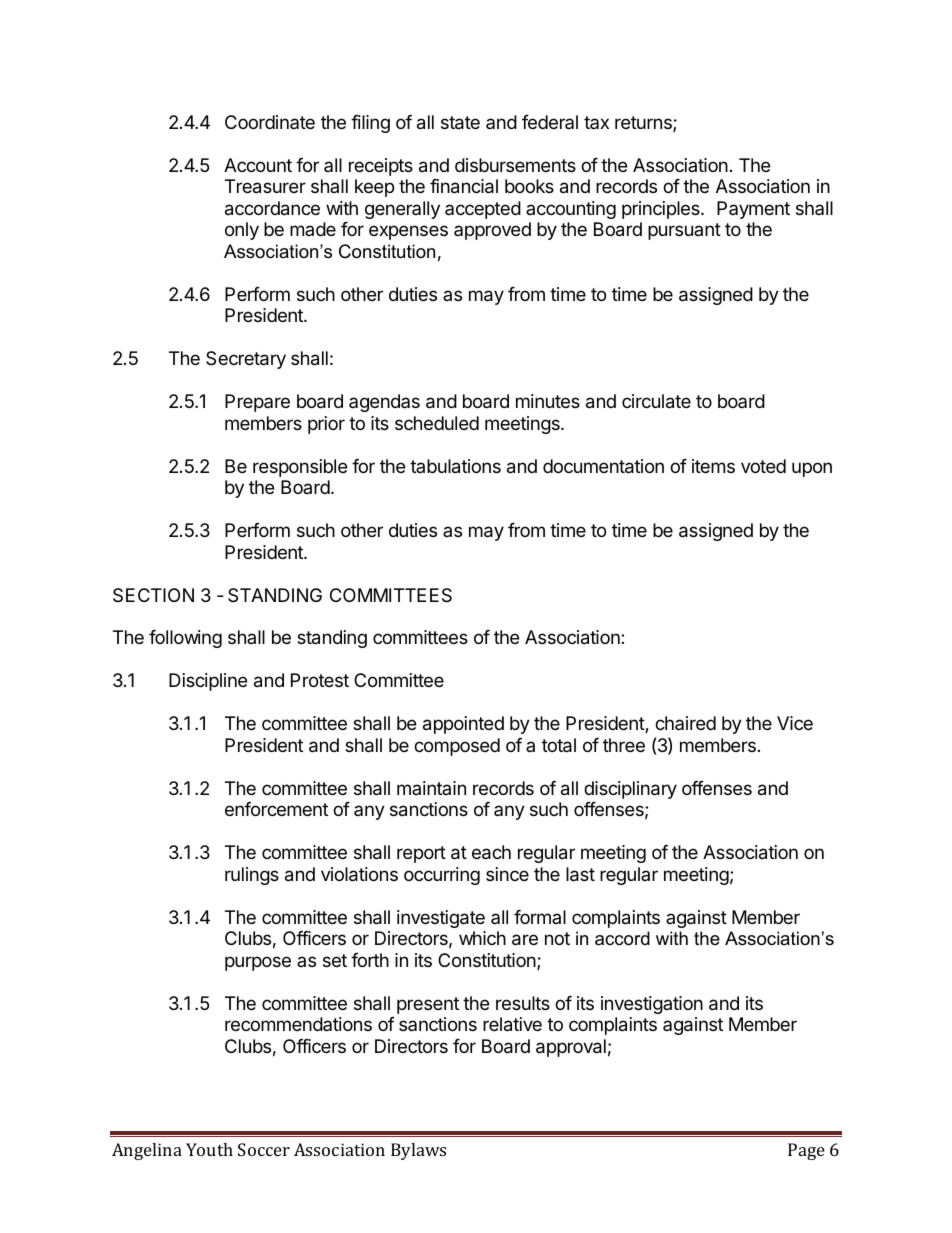 The height and width of the image is (1233, 952). I want to click on Payment, so click(753, 210).
